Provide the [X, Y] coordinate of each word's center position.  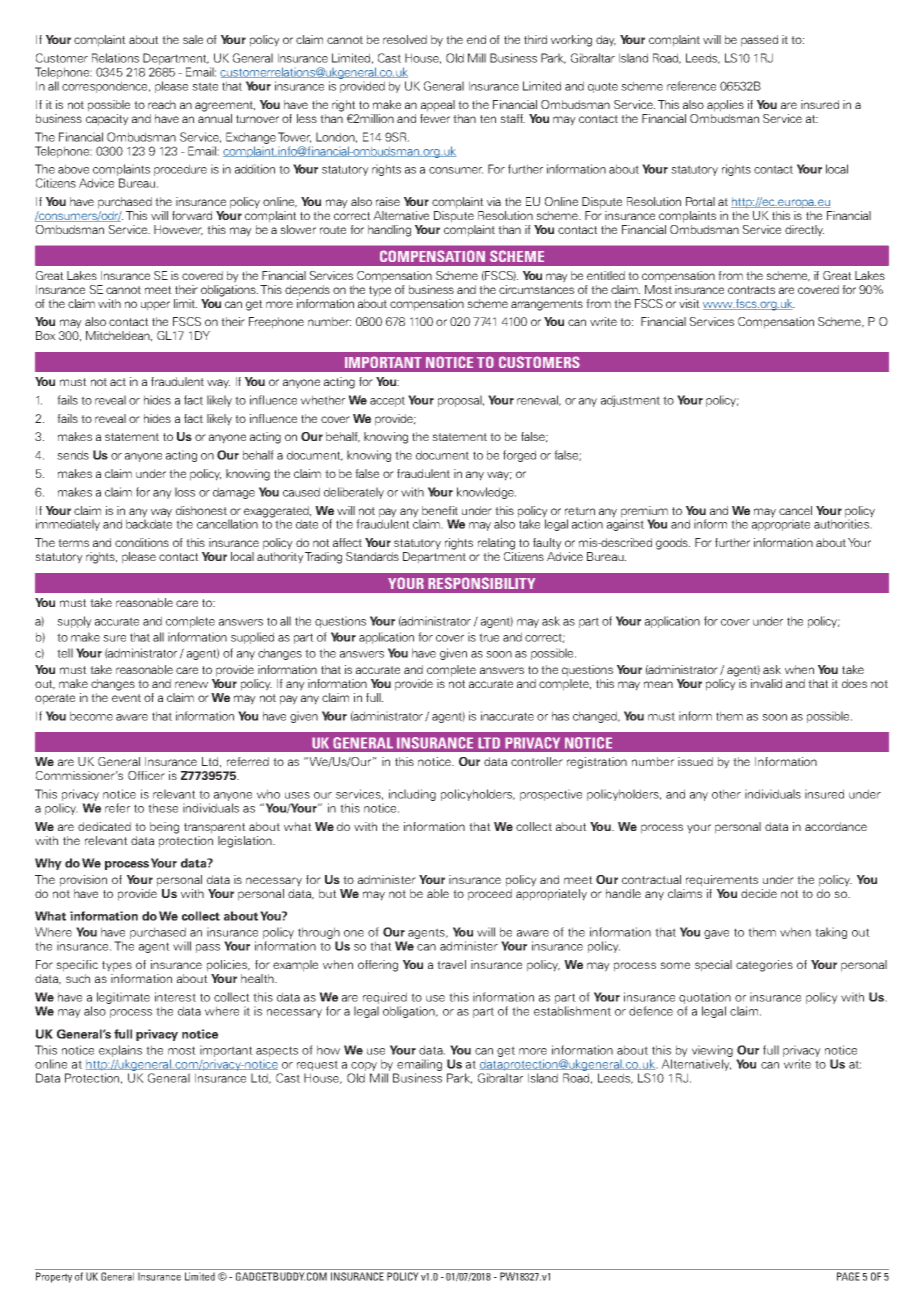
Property [54, 1277]
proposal [460, 401]
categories [764, 966]
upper [155, 306]
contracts [751, 290]
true [489, 637]
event [126, 698]
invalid [766, 683]
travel [451, 964]
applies [725, 106]
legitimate [123, 998]
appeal [438, 106]
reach [162, 104]
